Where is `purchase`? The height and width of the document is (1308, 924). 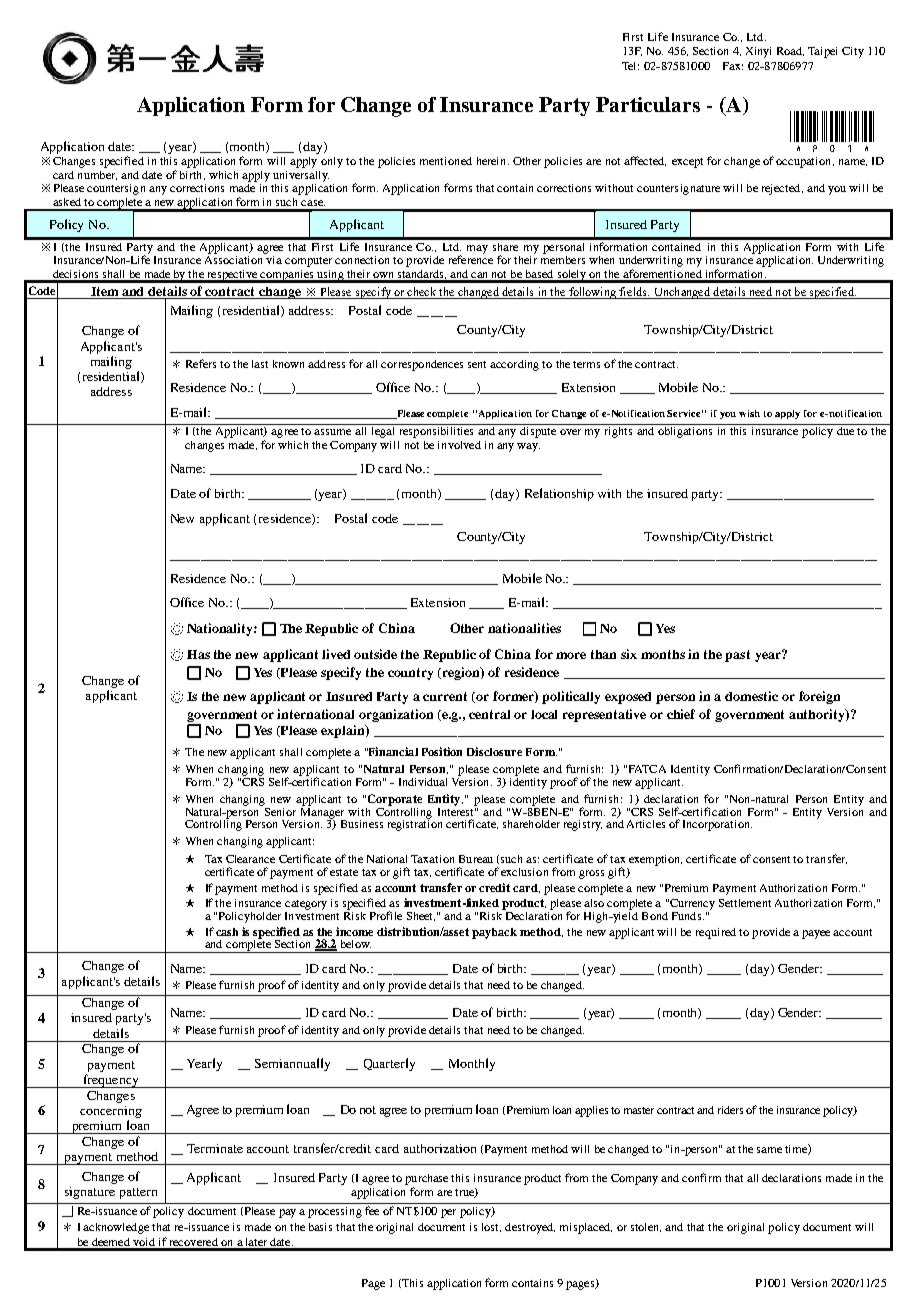 purchase is located at coordinates (426, 1179).
